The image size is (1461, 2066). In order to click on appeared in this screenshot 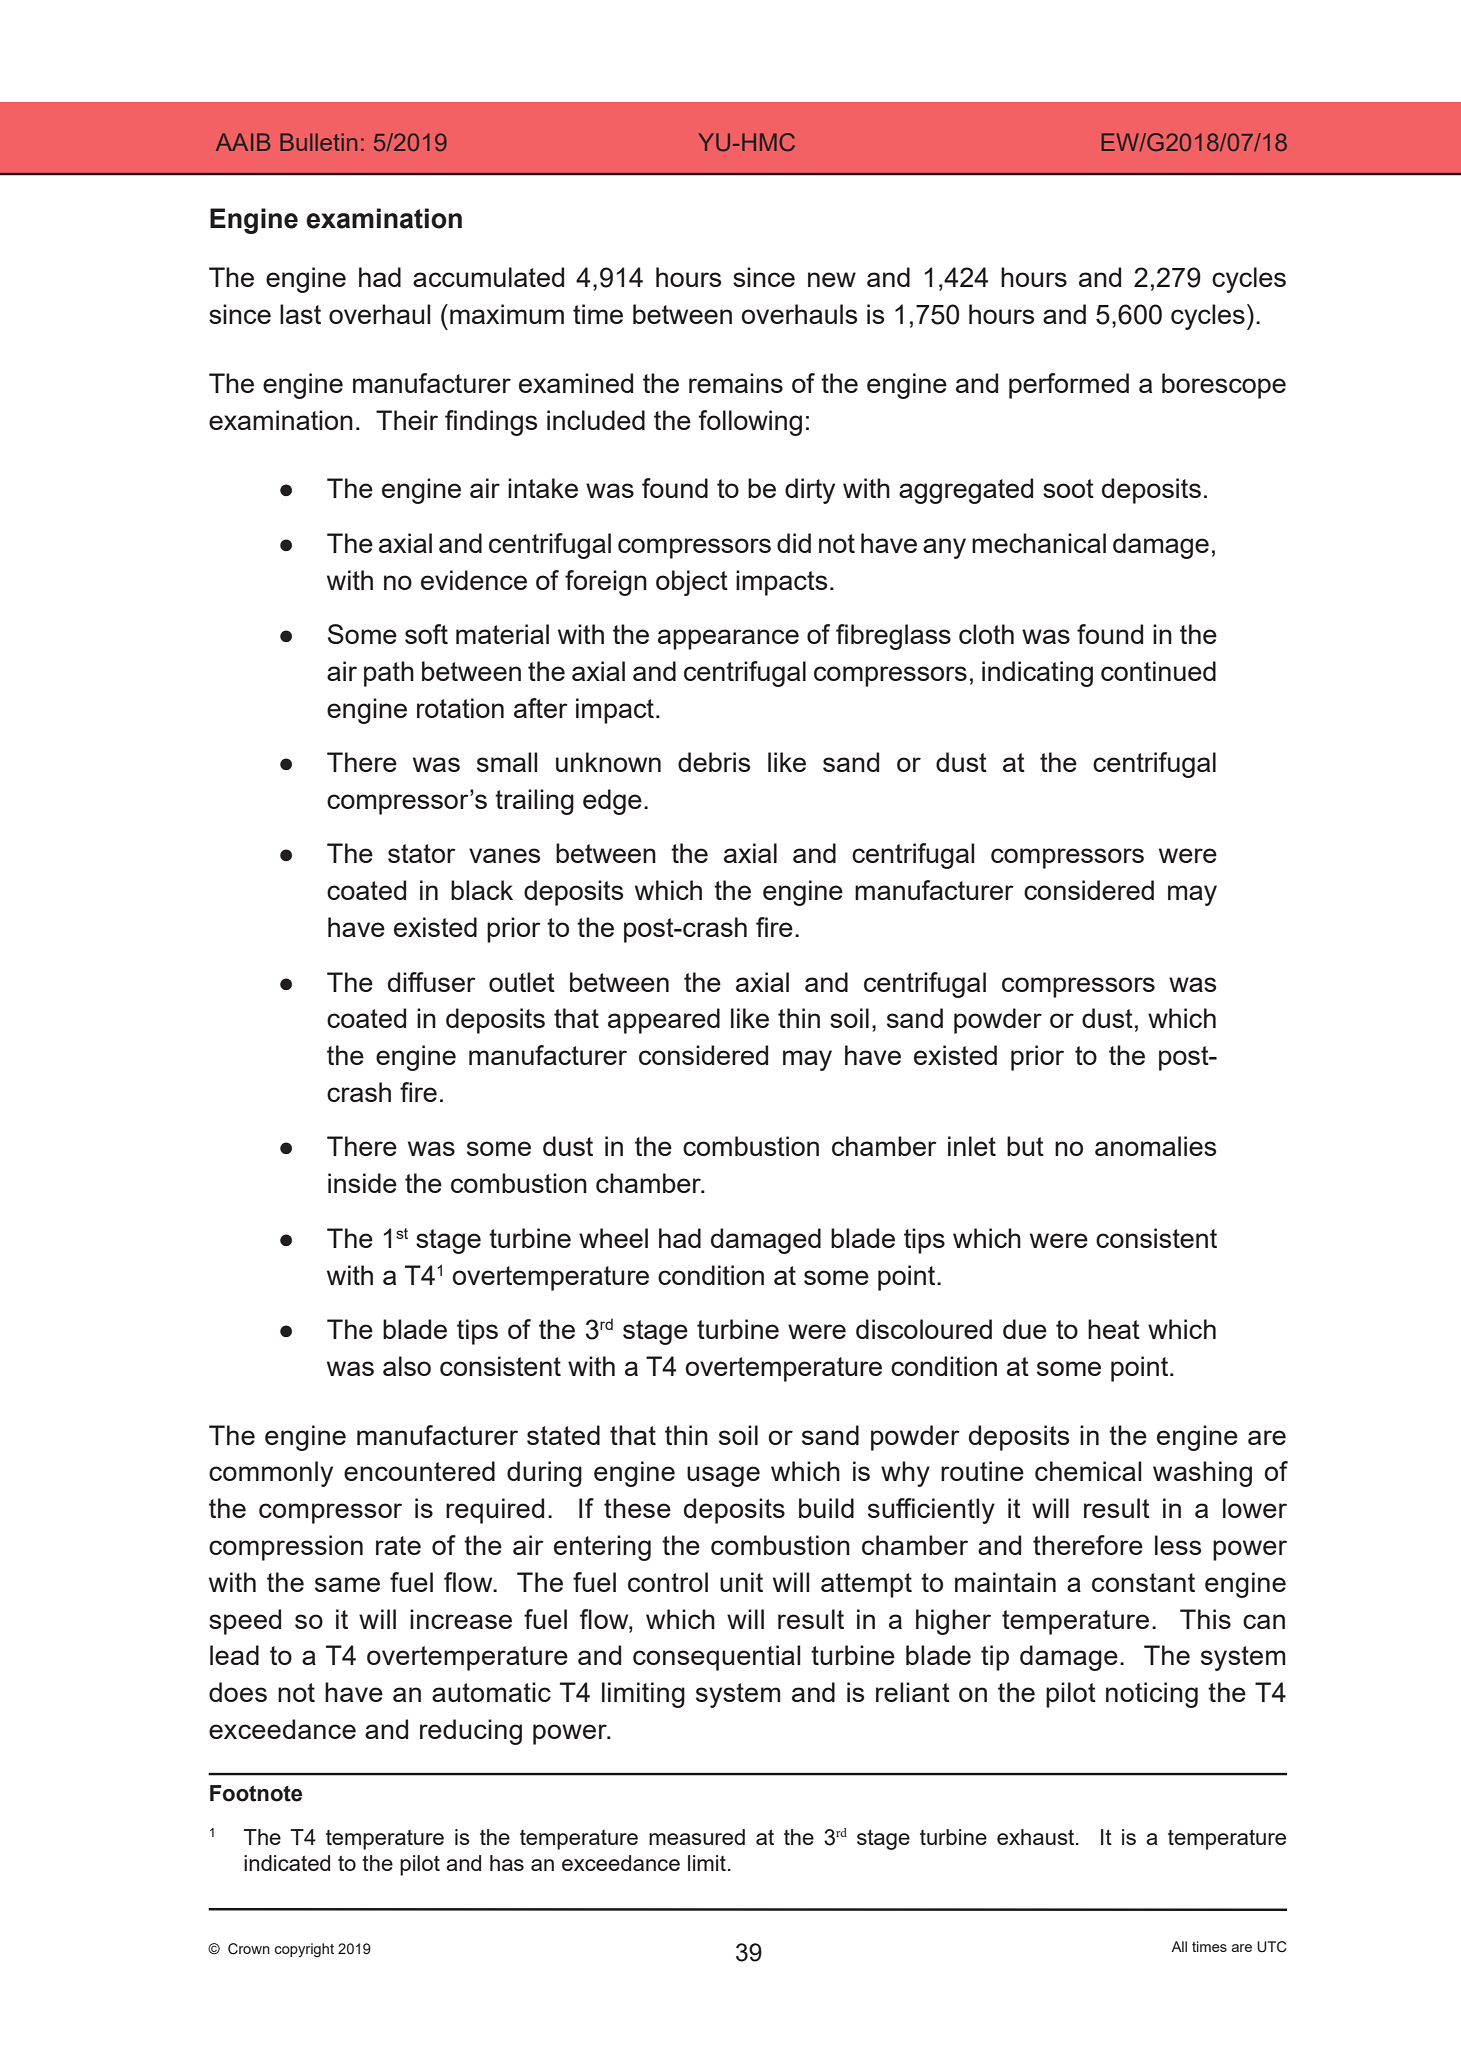, I will do `click(664, 1021)`.
